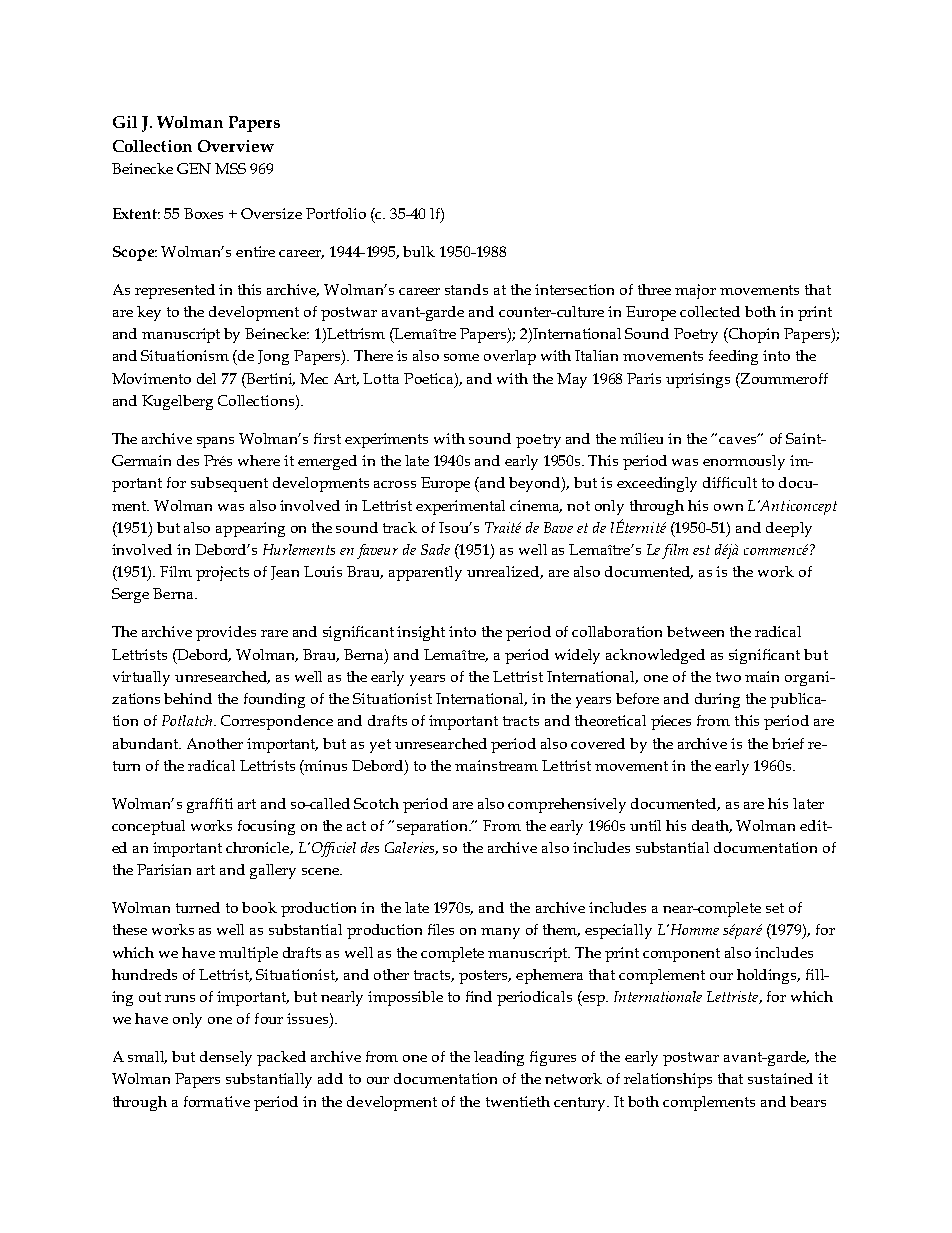 Image resolution: width=952 pixels, height=1233 pixels. I want to click on files, so click(441, 929).
